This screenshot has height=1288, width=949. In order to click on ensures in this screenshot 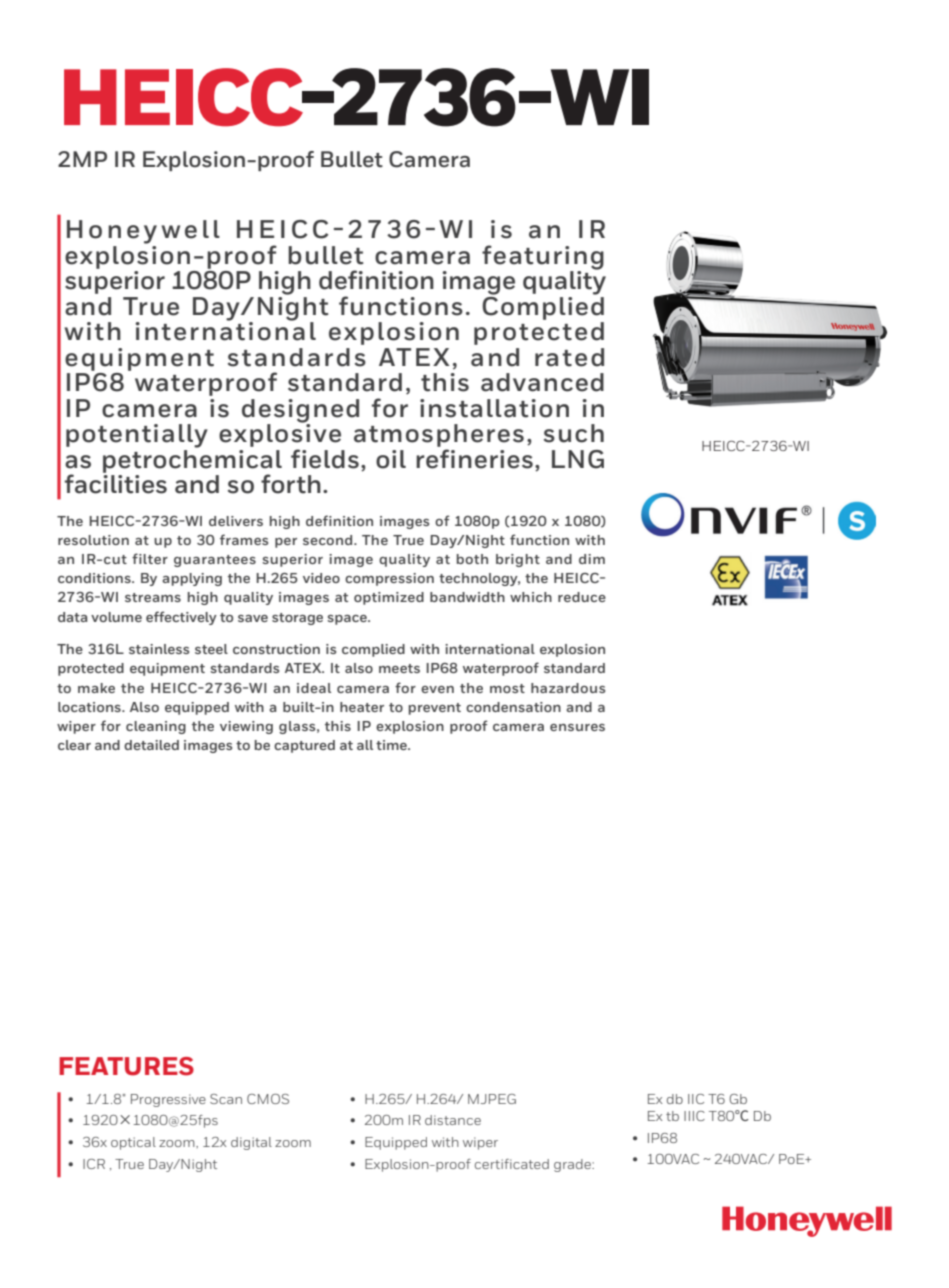, I will do `click(577, 727)`.
